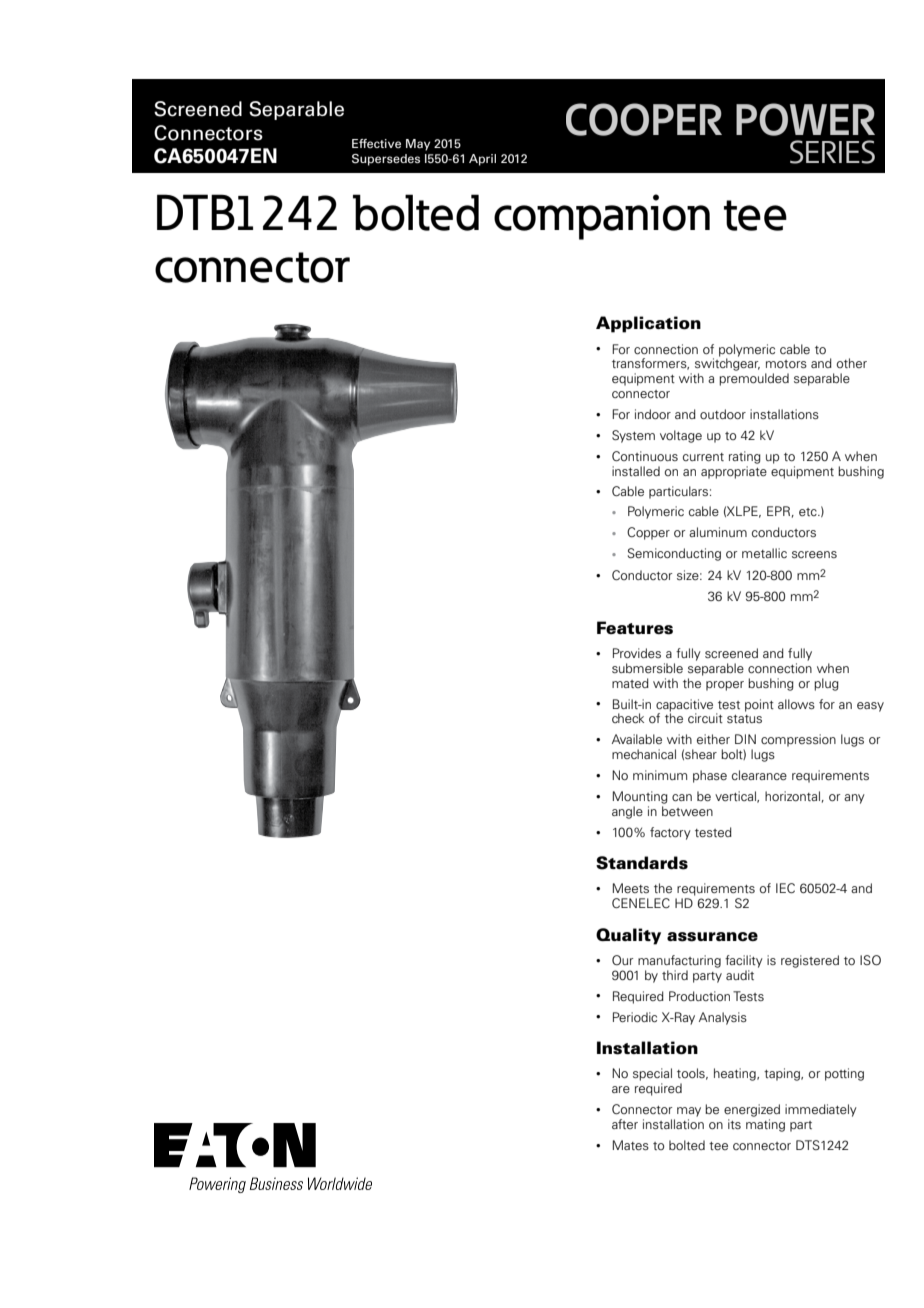 The image size is (924, 1308). Describe the element at coordinates (635, 628) in the screenshot. I see `Features` at that location.
